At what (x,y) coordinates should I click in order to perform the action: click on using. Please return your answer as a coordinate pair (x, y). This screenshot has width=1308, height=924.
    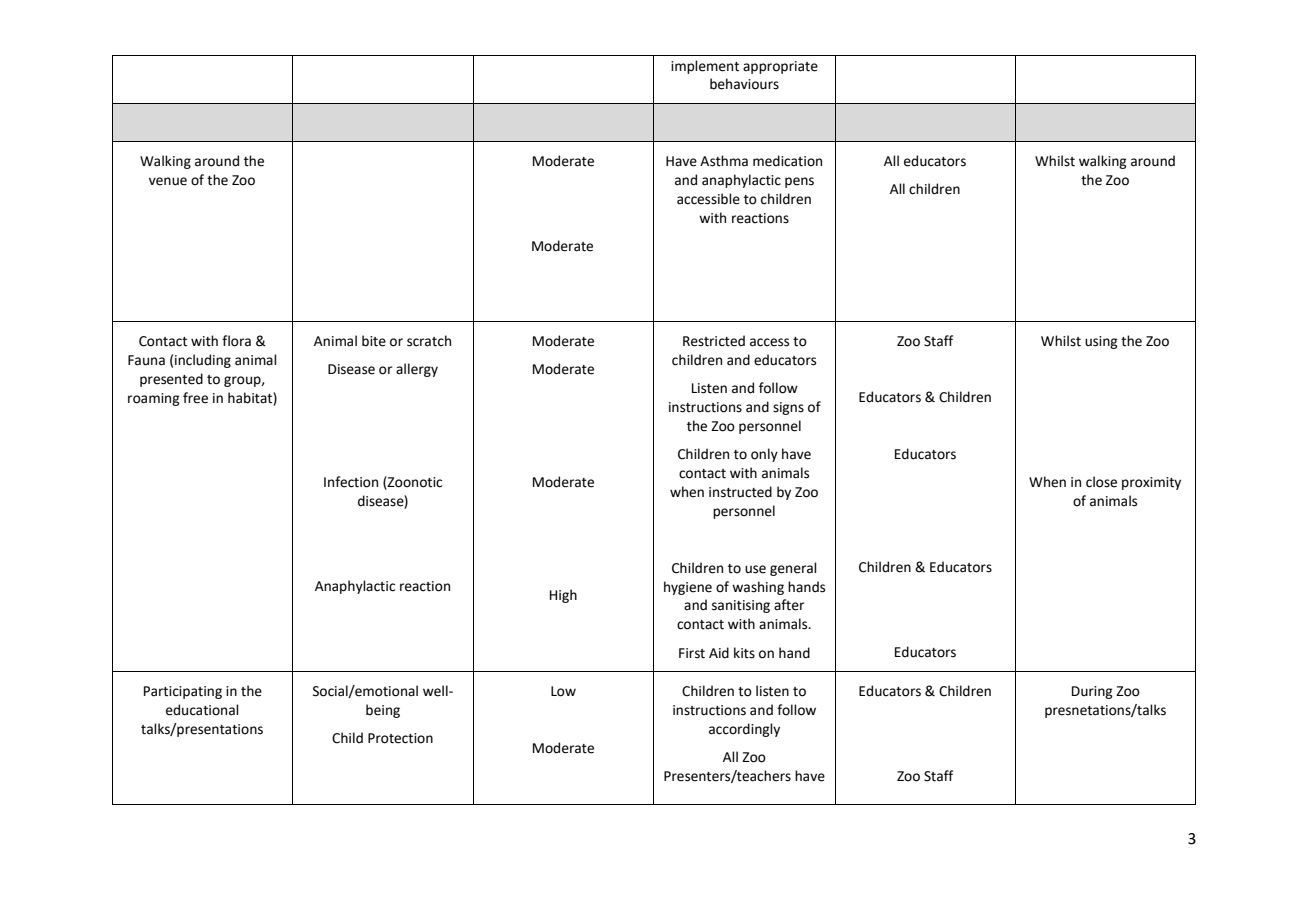
    Looking at the image, I should click on (1101, 342).
